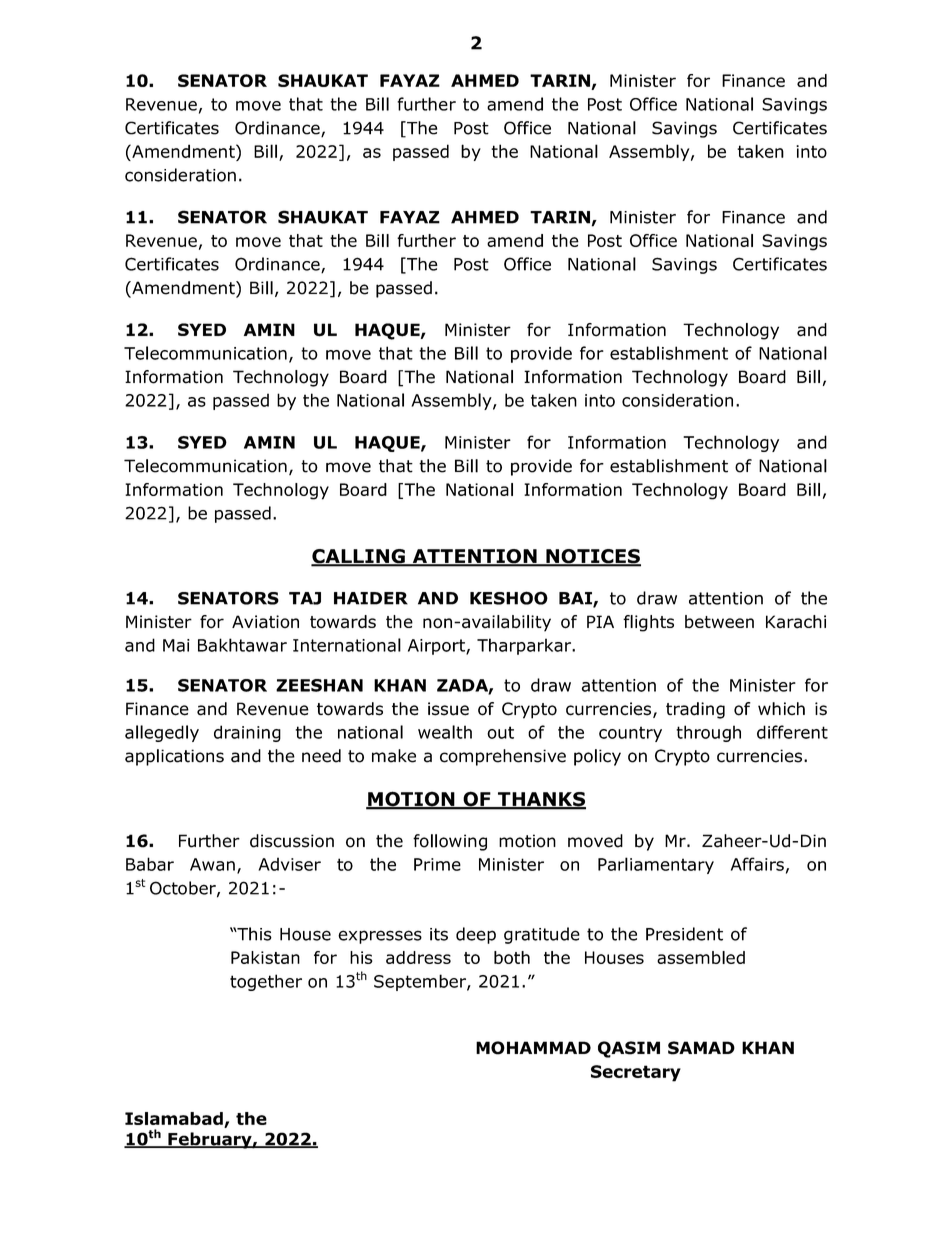 The image size is (952, 1233). What do you see at coordinates (292, 841) in the screenshot?
I see `discussion` at bounding box center [292, 841].
